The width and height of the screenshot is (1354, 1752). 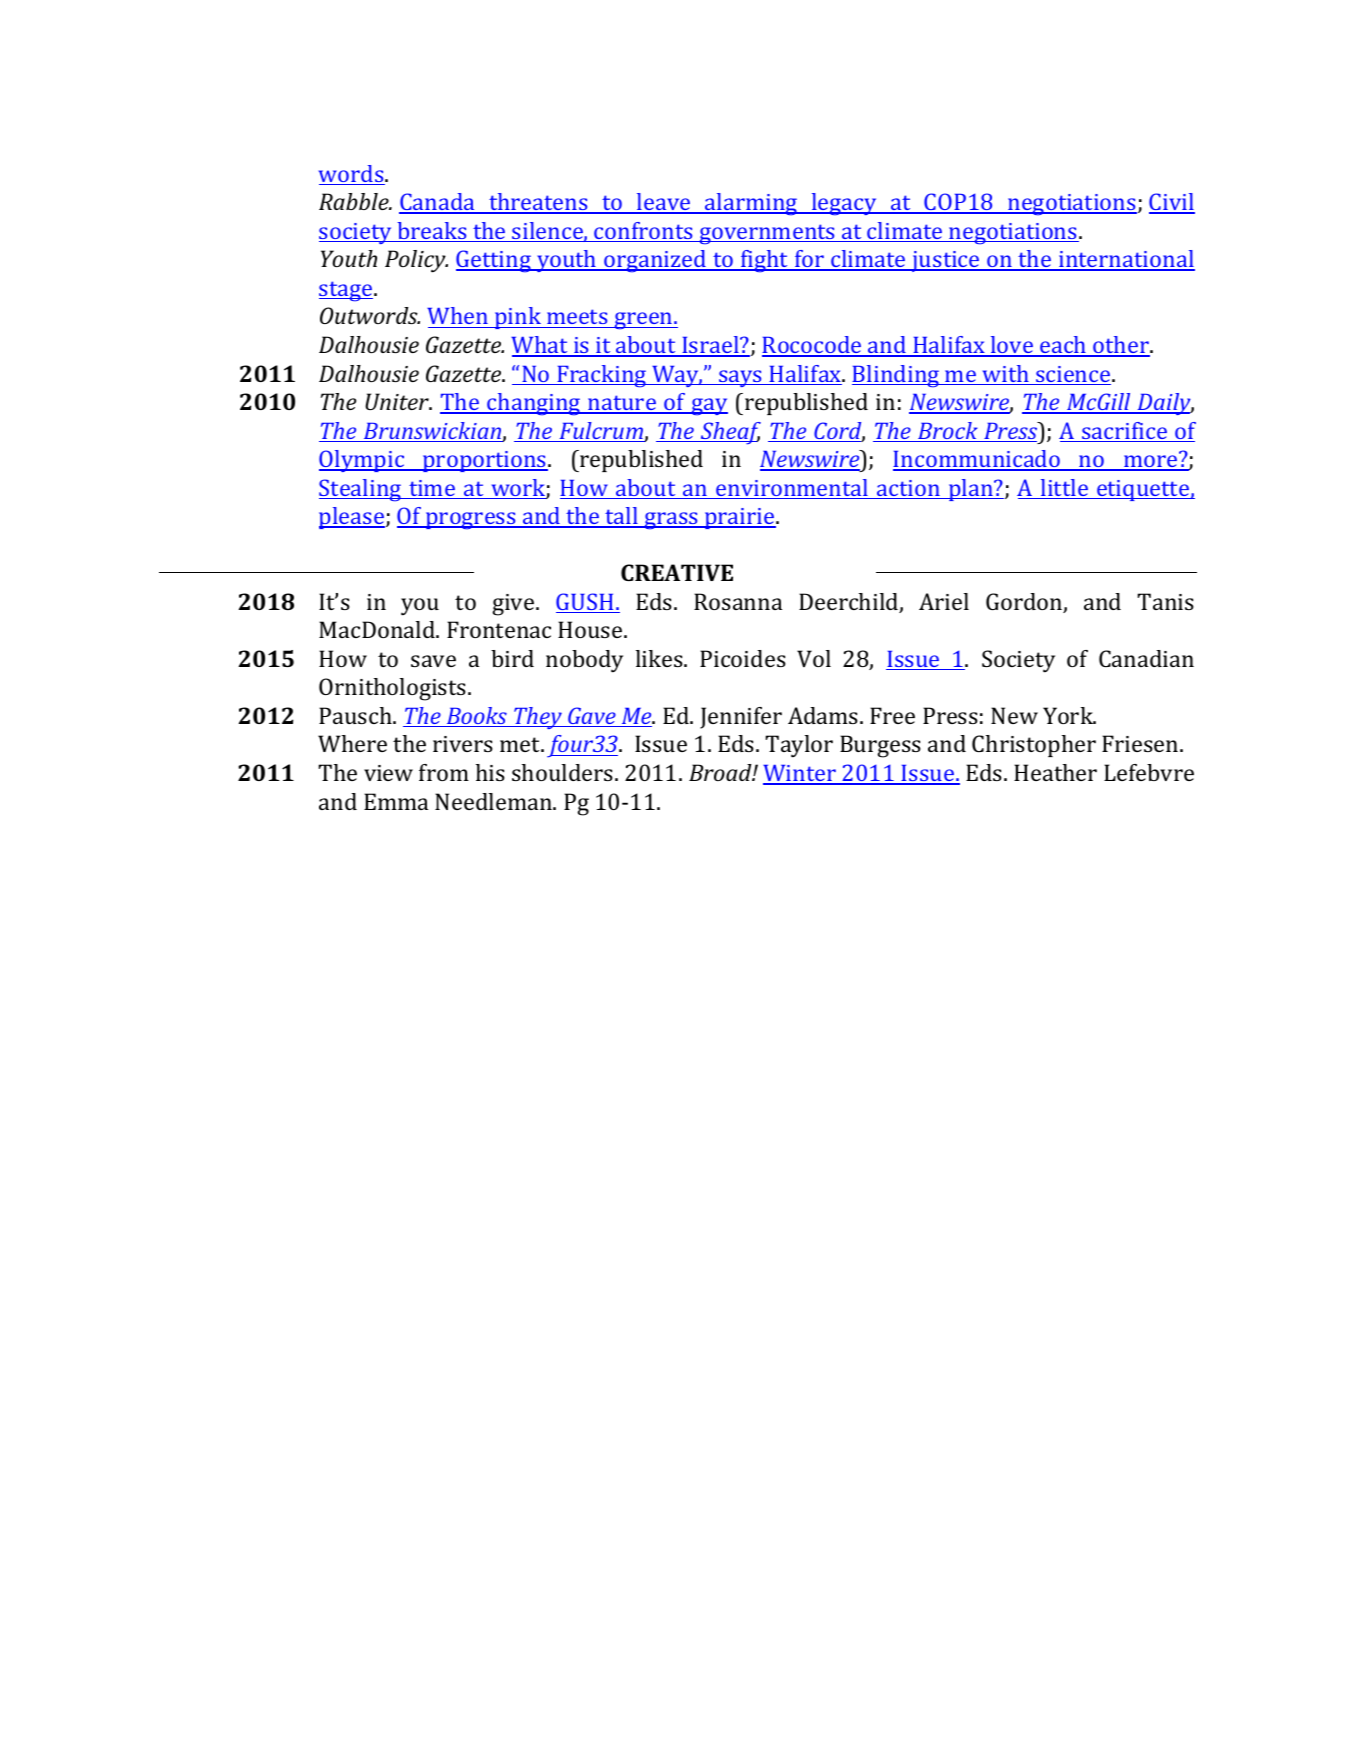 What do you see at coordinates (444, 772) in the screenshot?
I see `from` at bounding box center [444, 772].
